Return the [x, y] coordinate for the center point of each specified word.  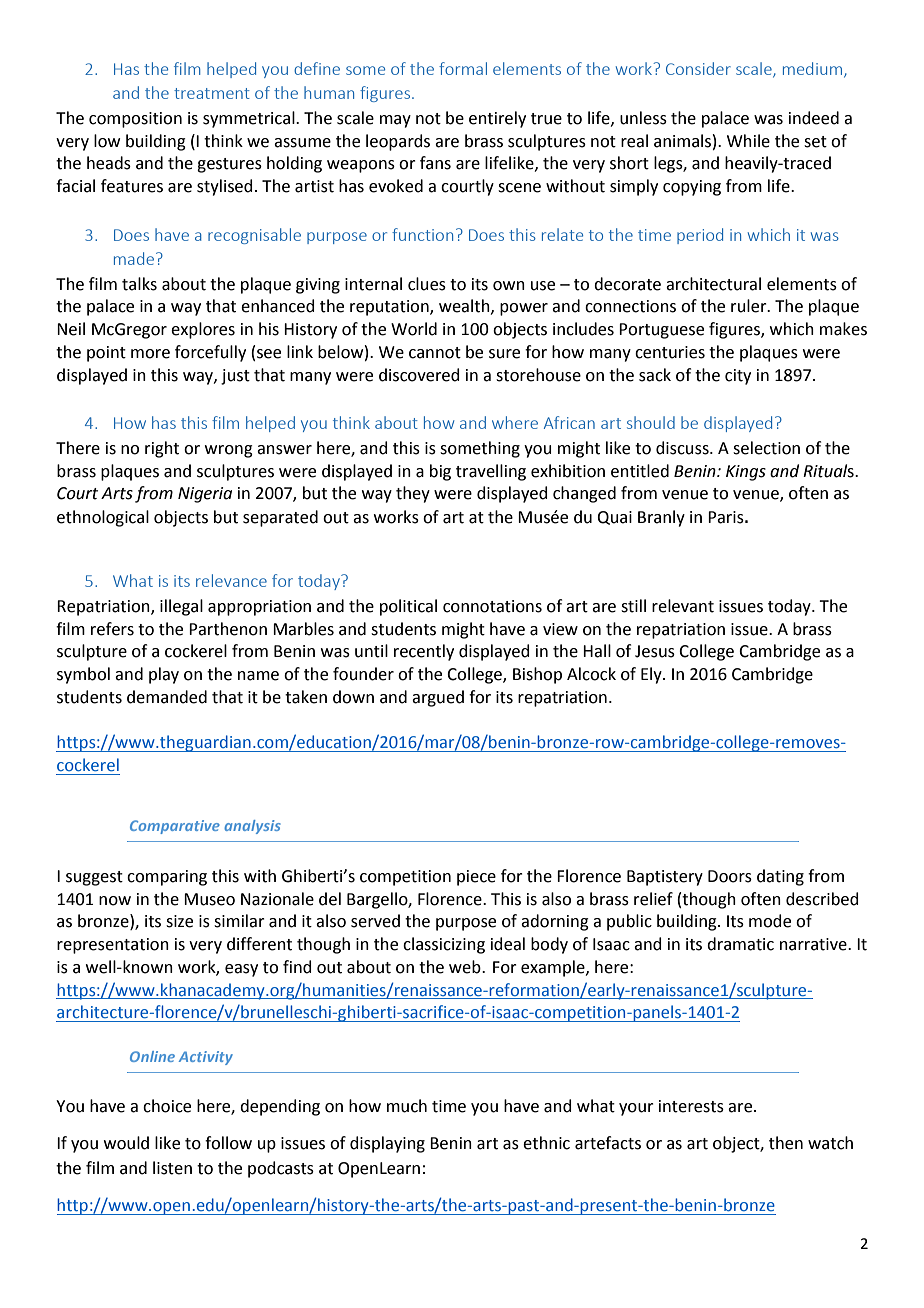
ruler [750, 306]
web [466, 967]
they [413, 494]
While [748, 141]
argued [438, 698]
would [126, 1143]
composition [135, 120]
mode [770, 921]
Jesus [655, 651]
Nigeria [205, 495]
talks [139, 284]
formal [463, 68]
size [179, 921]
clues [427, 284]
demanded [167, 697]
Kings [746, 473]
